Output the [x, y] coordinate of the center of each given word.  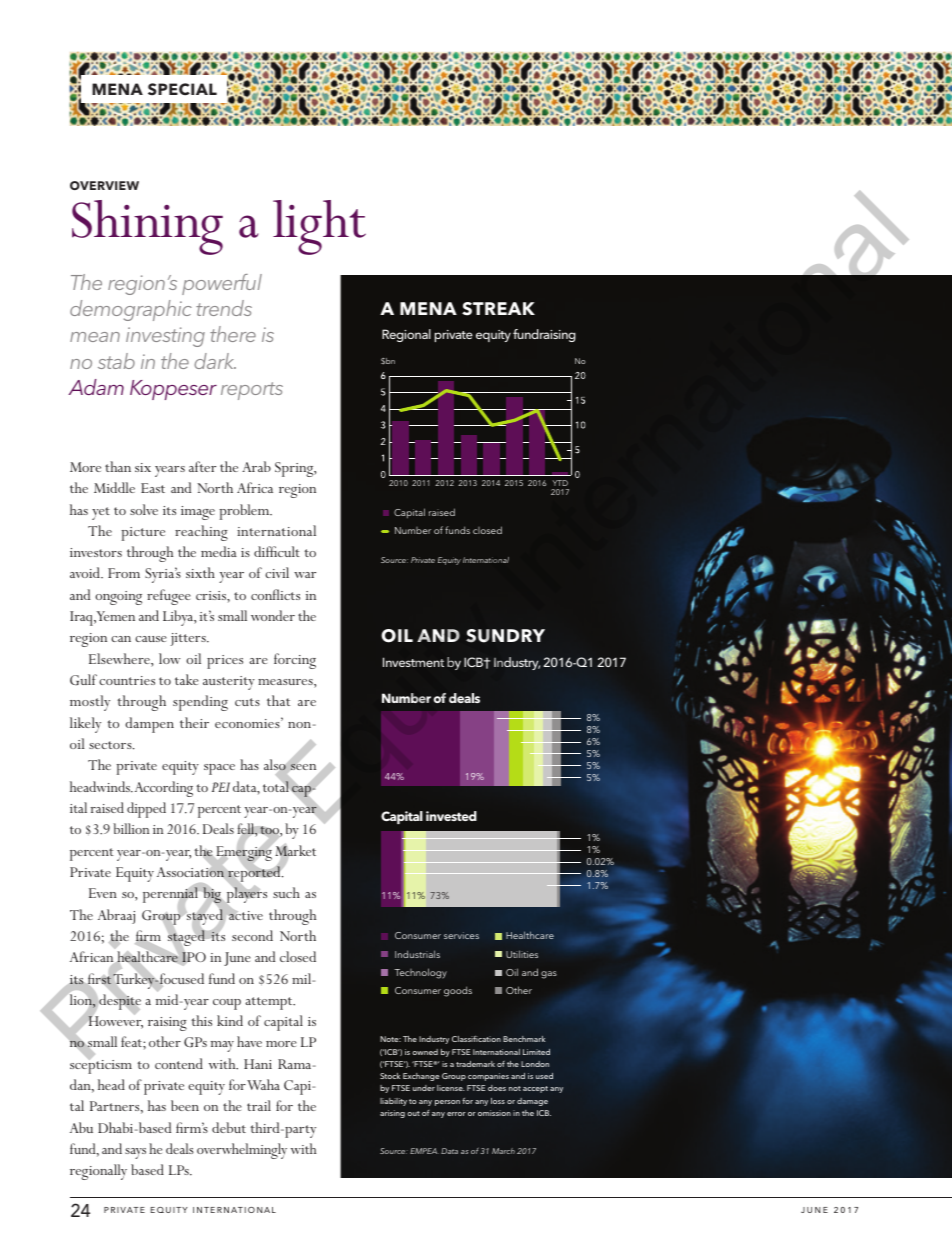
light [319, 227]
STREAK [498, 309]
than [118, 466]
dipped [146, 810]
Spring [295, 469]
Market [295, 851]
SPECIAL [182, 89]
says [135, 1153]
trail [259, 1105]
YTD [560, 483]
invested [451, 816]
